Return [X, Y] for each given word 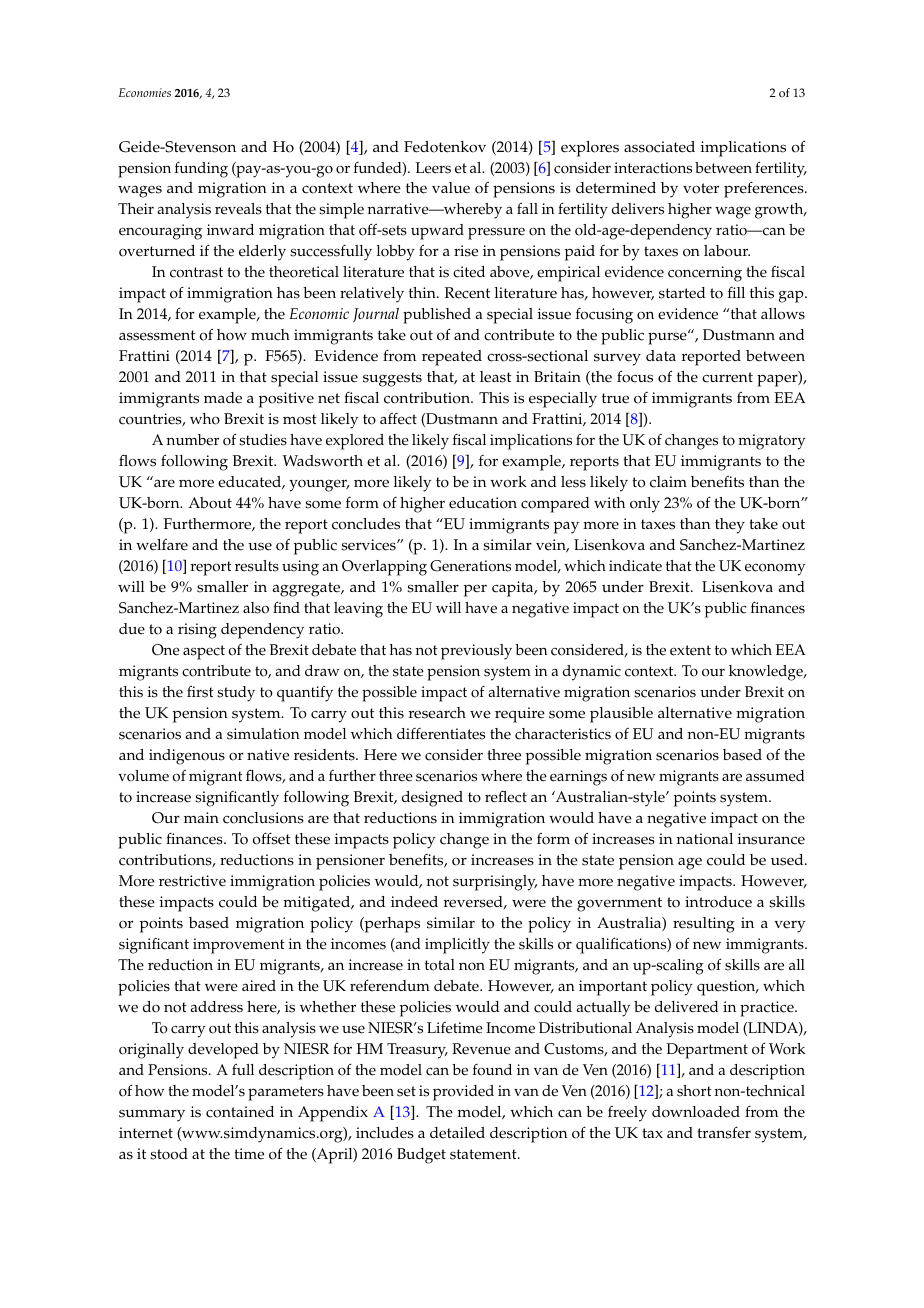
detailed [457, 1133]
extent [690, 650]
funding [201, 169]
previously [476, 652]
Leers [433, 168]
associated [659, 147]
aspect [204, 652]
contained [240, 1112]
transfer [724, 1132]
